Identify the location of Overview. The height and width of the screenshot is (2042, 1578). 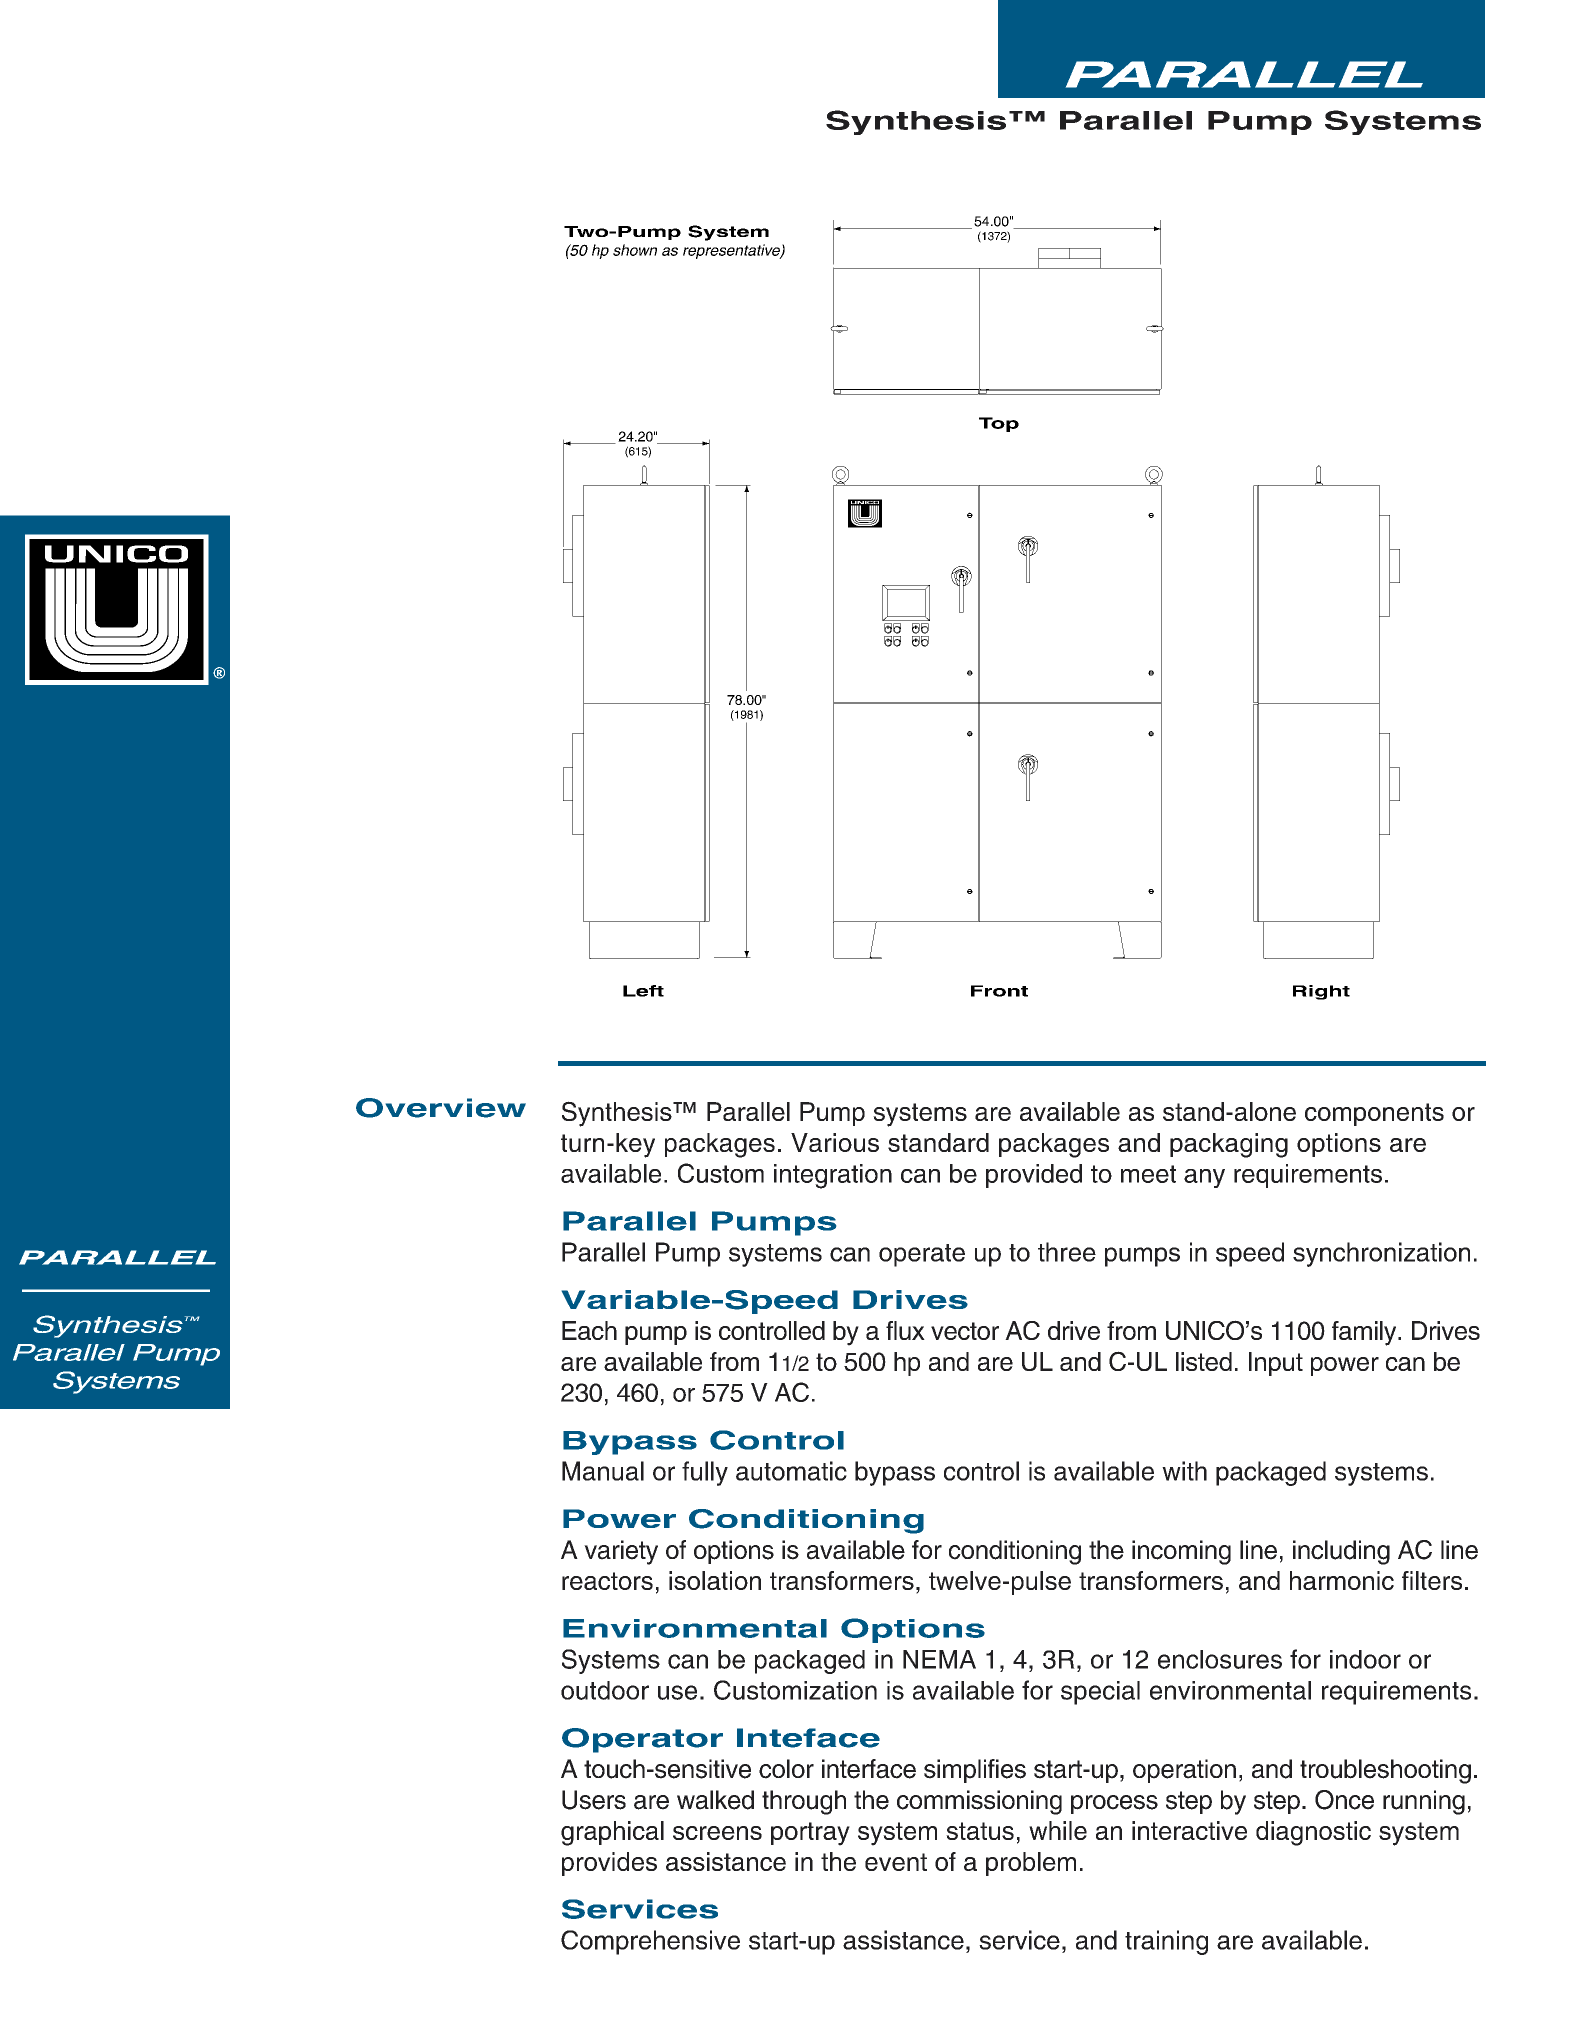
(441, 1108).
